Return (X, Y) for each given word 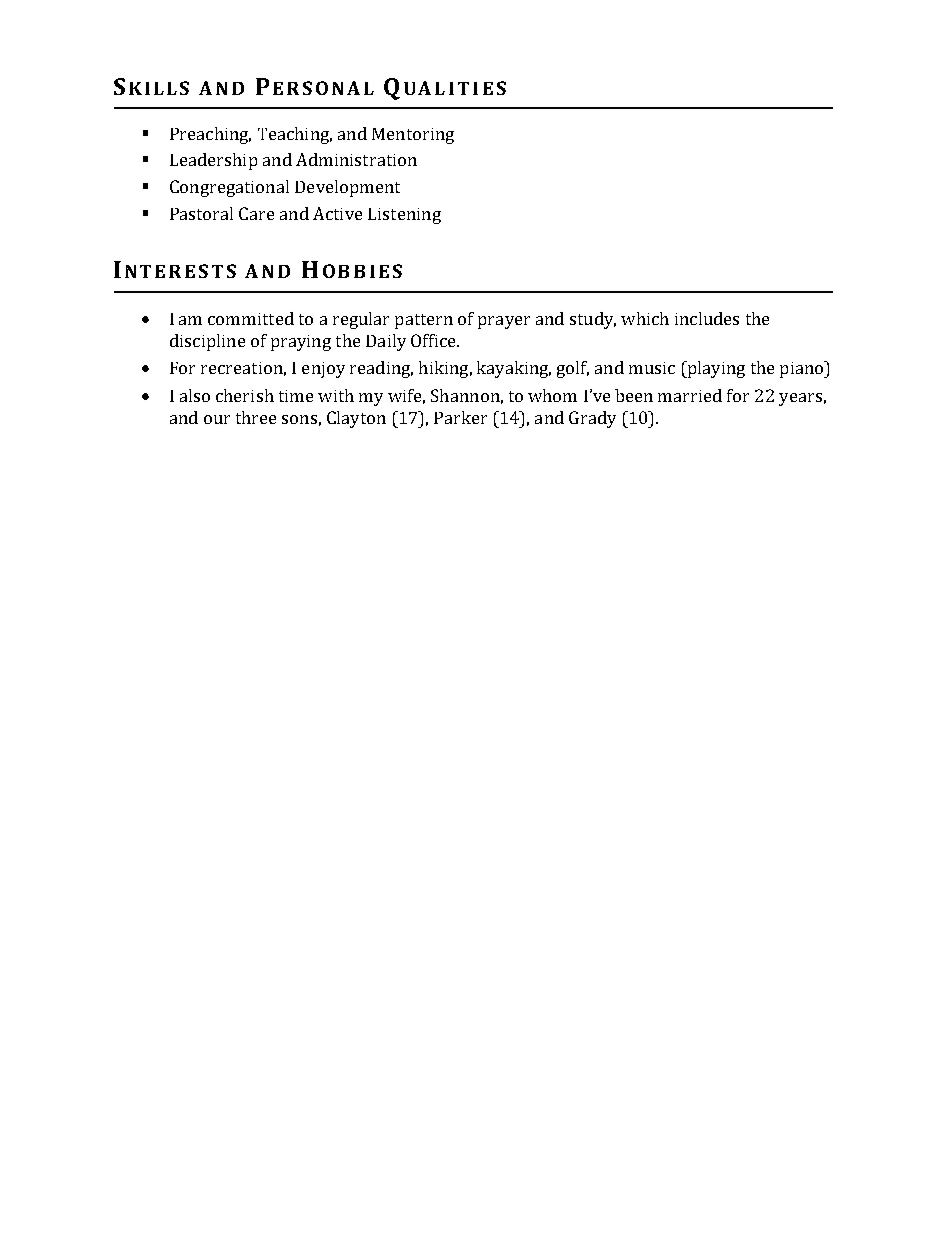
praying (301, 343)
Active (337, 213)
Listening (404, 216)
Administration (356, 159)
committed (251, 318)
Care (256, 213)
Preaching (210, 135)
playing (715, 369)
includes (707, 318)
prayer (504, 322)
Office (434, 340)
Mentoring (413, 136)
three (256, 417)
